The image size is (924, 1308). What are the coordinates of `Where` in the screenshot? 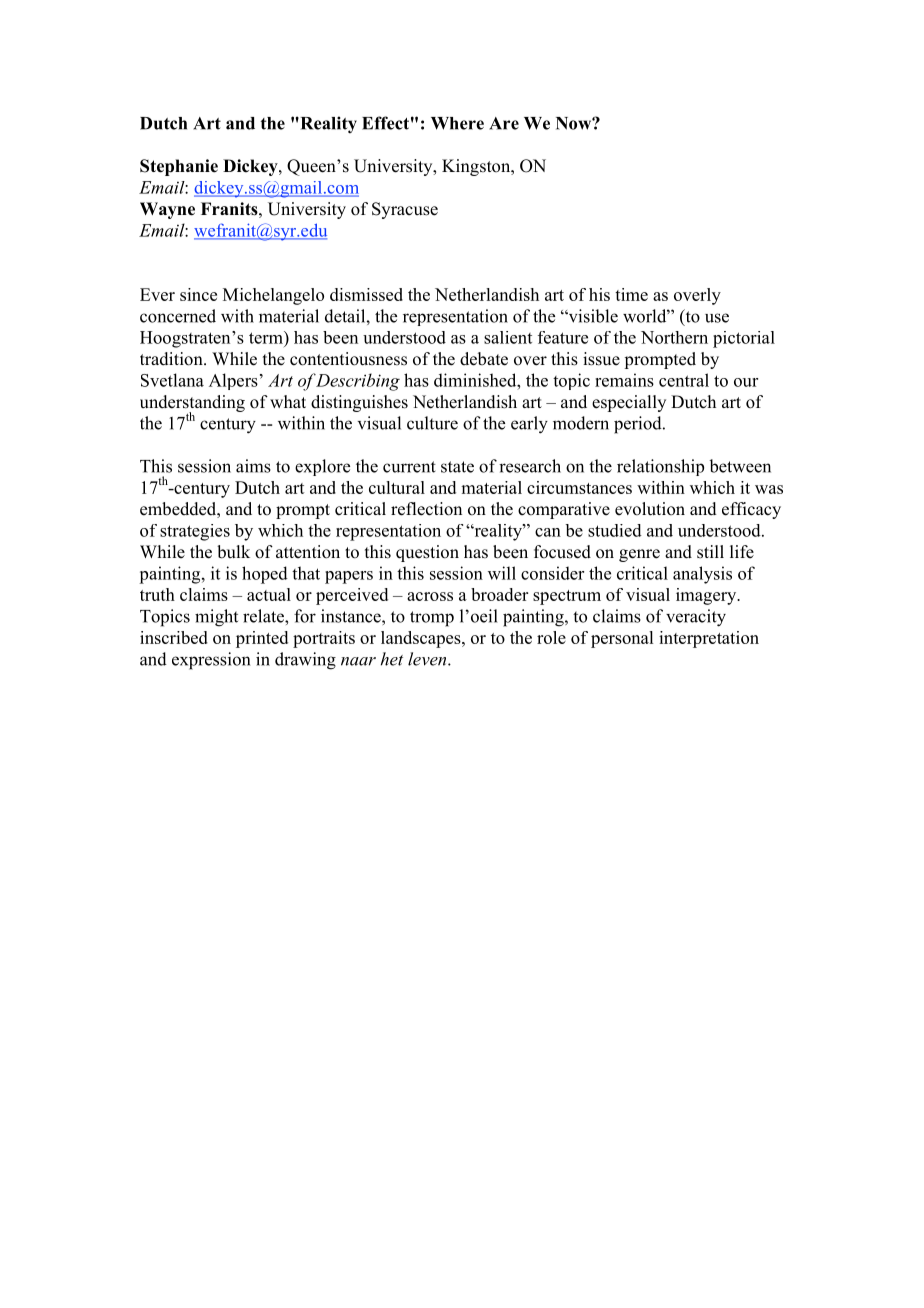 It's located at (457, 123).
